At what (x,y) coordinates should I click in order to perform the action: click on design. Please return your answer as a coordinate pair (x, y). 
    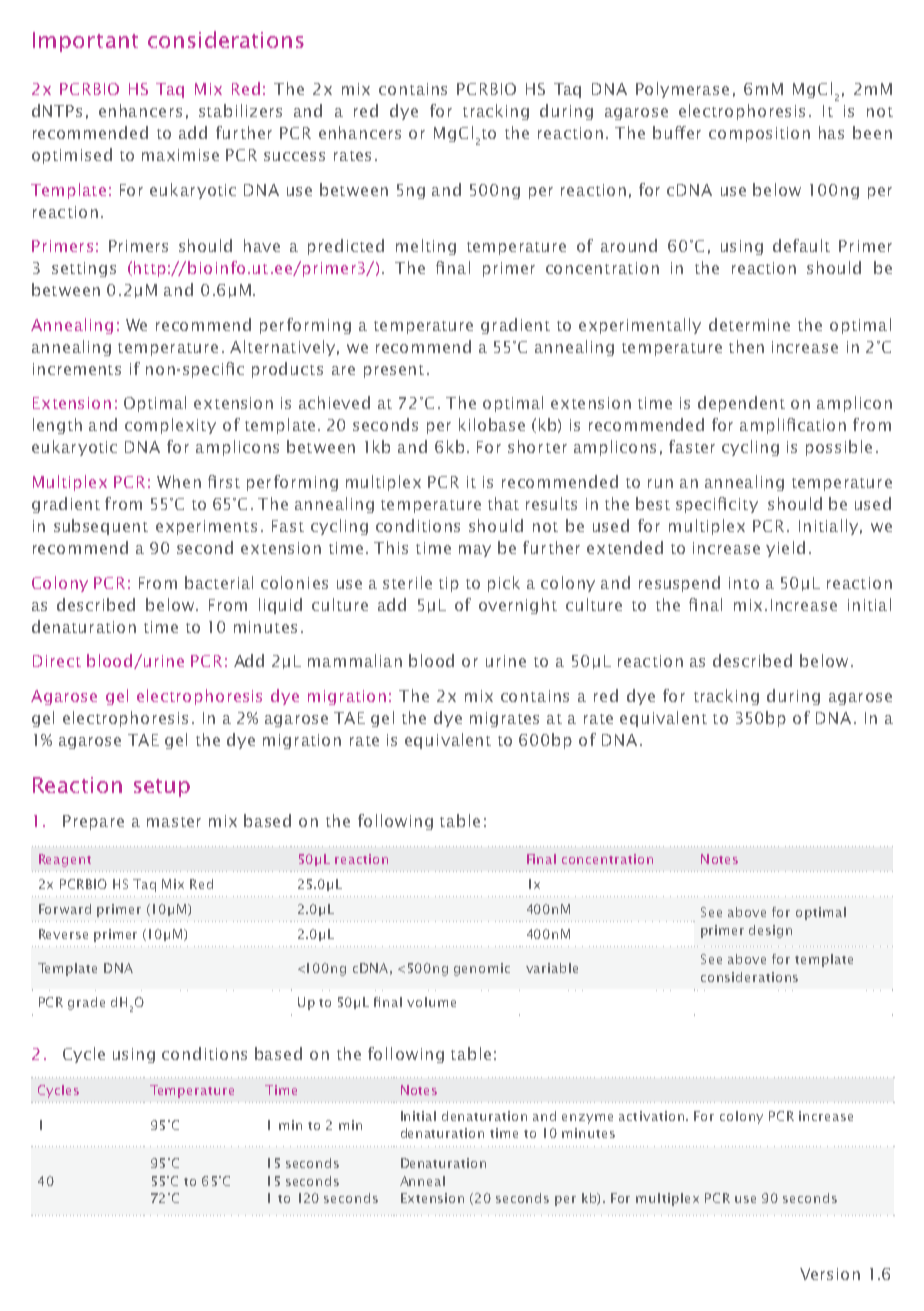
    Looking at the image, I should click on (770, 931).
